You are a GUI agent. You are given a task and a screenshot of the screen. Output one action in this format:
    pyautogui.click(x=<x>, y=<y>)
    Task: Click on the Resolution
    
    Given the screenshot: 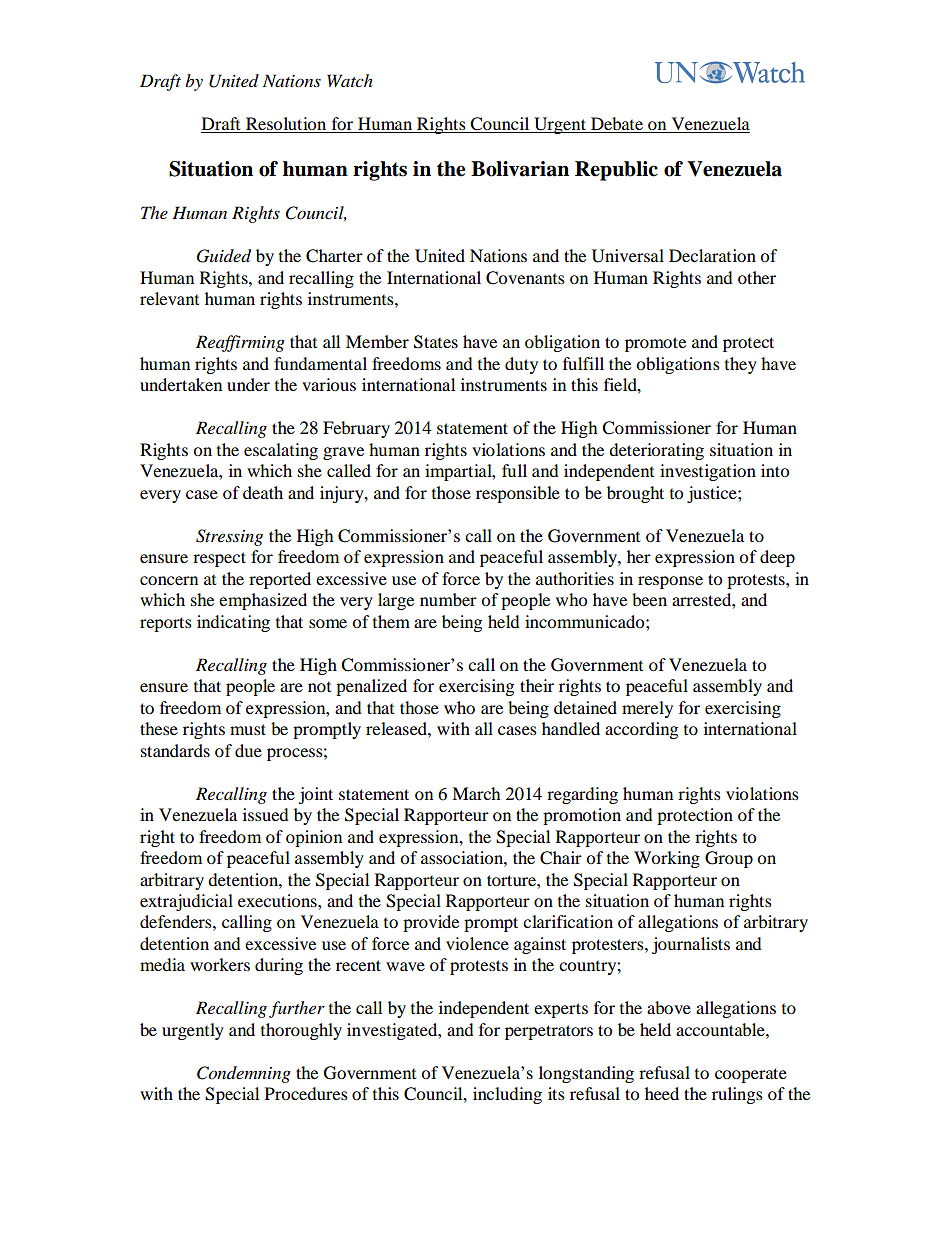 What is the action you would take?
    pyautogui.click(x=286, y=125)
